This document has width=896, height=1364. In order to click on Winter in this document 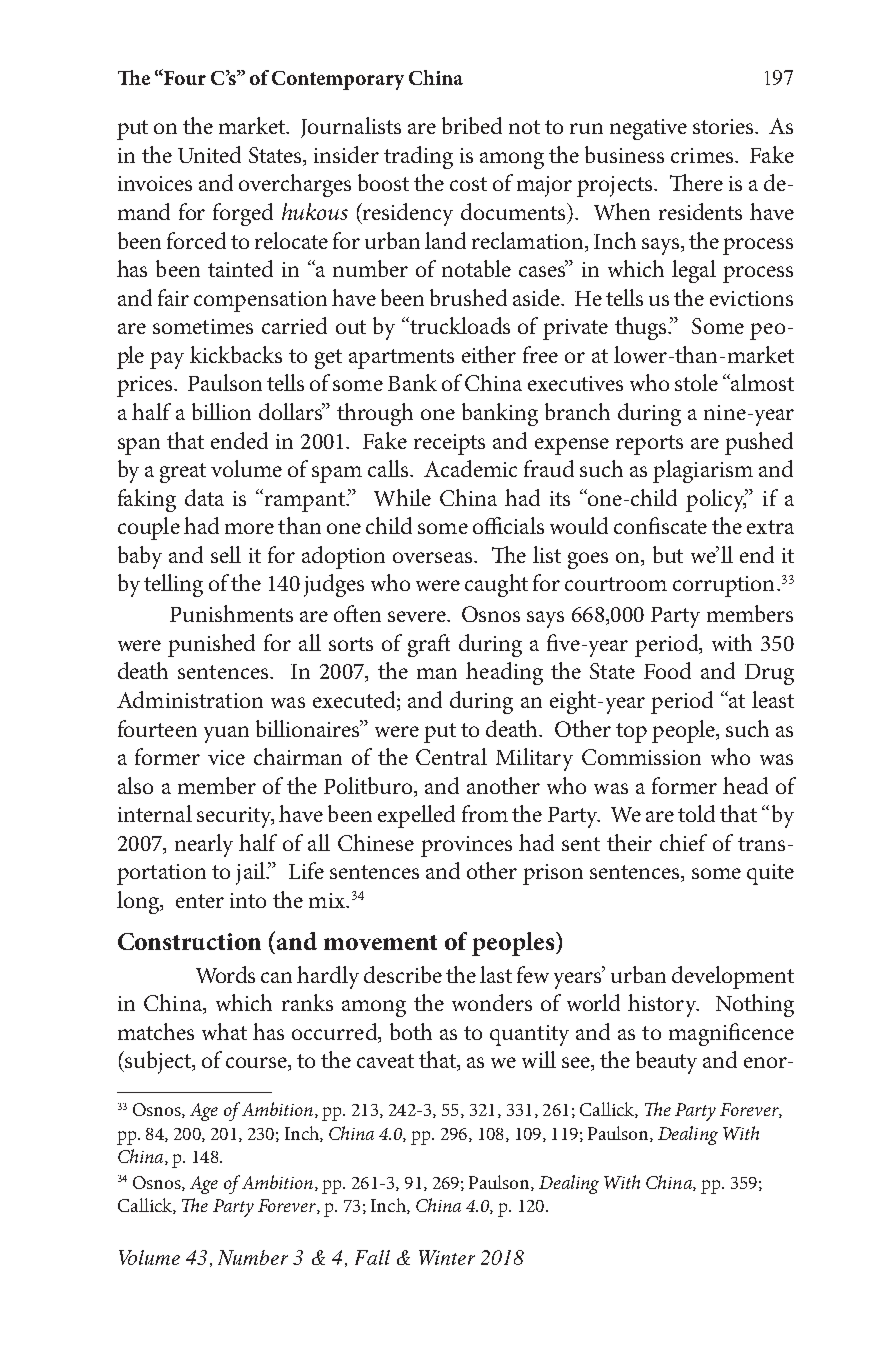, I will do `click(447, 1257)`.
